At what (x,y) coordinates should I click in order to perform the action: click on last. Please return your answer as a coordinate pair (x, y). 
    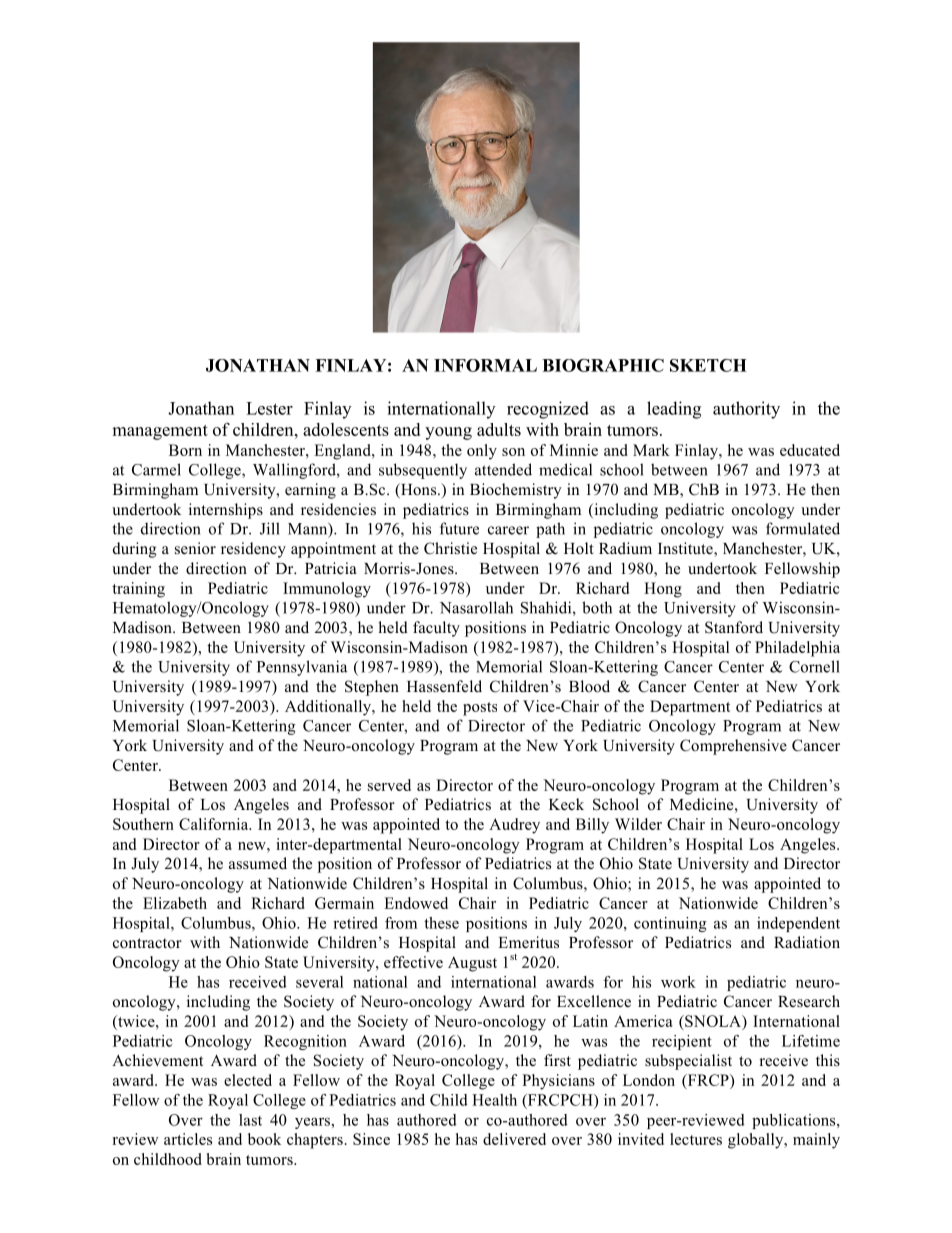
    Looking at the image, I should click on (250, 1120).
